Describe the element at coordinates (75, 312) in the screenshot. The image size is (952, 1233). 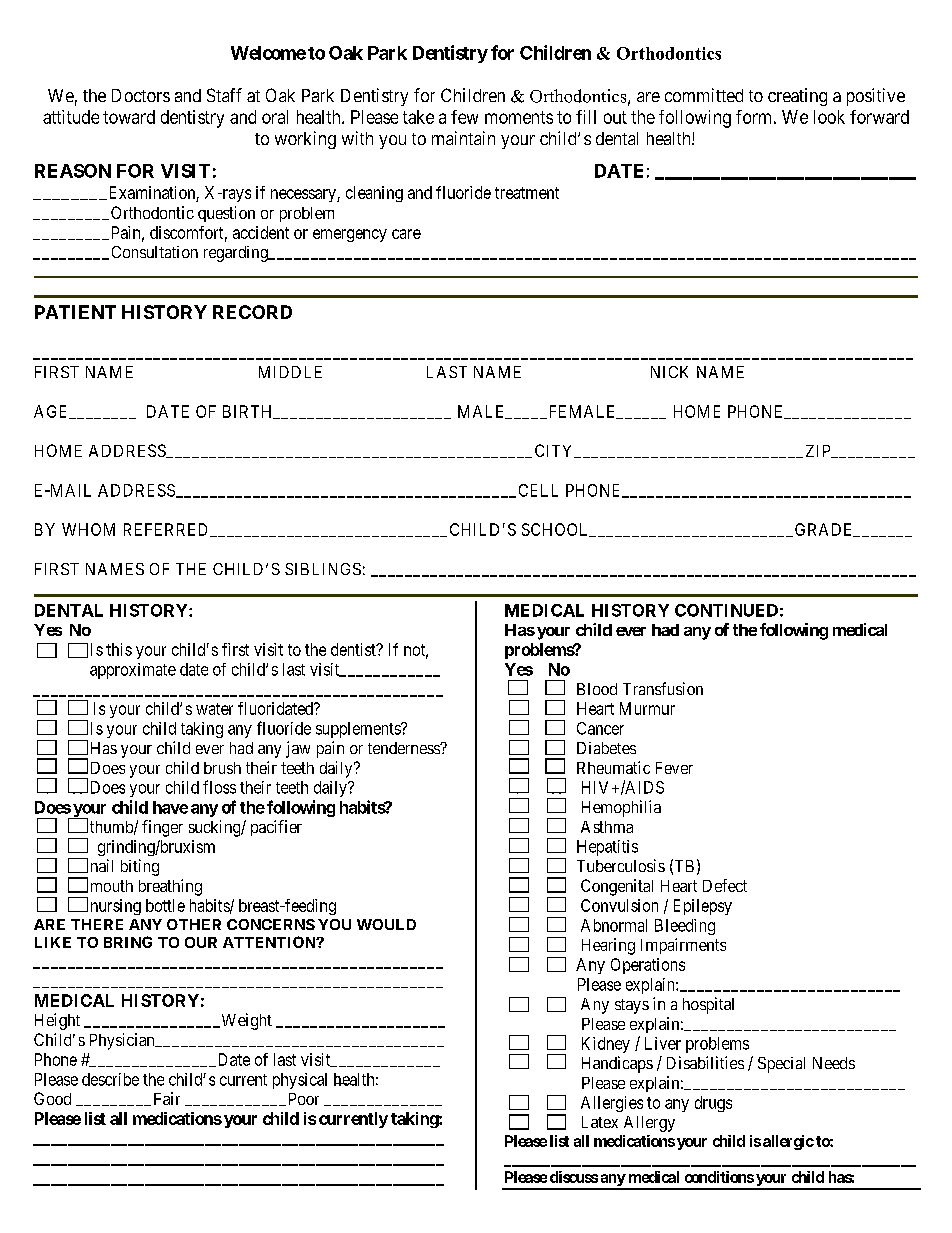
I see `PATIENT` at that location.
